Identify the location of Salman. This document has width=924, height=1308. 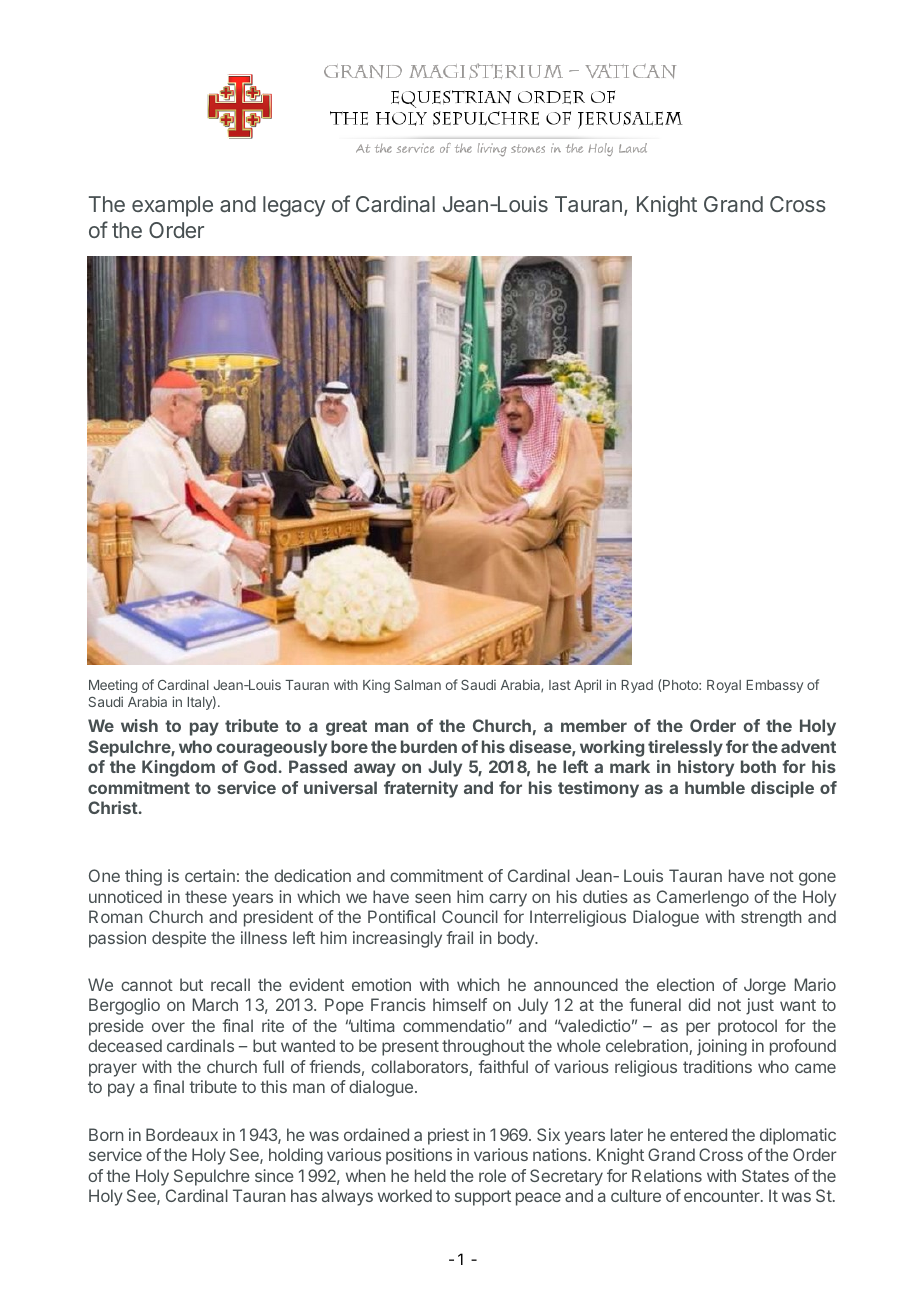
(418, 685).
